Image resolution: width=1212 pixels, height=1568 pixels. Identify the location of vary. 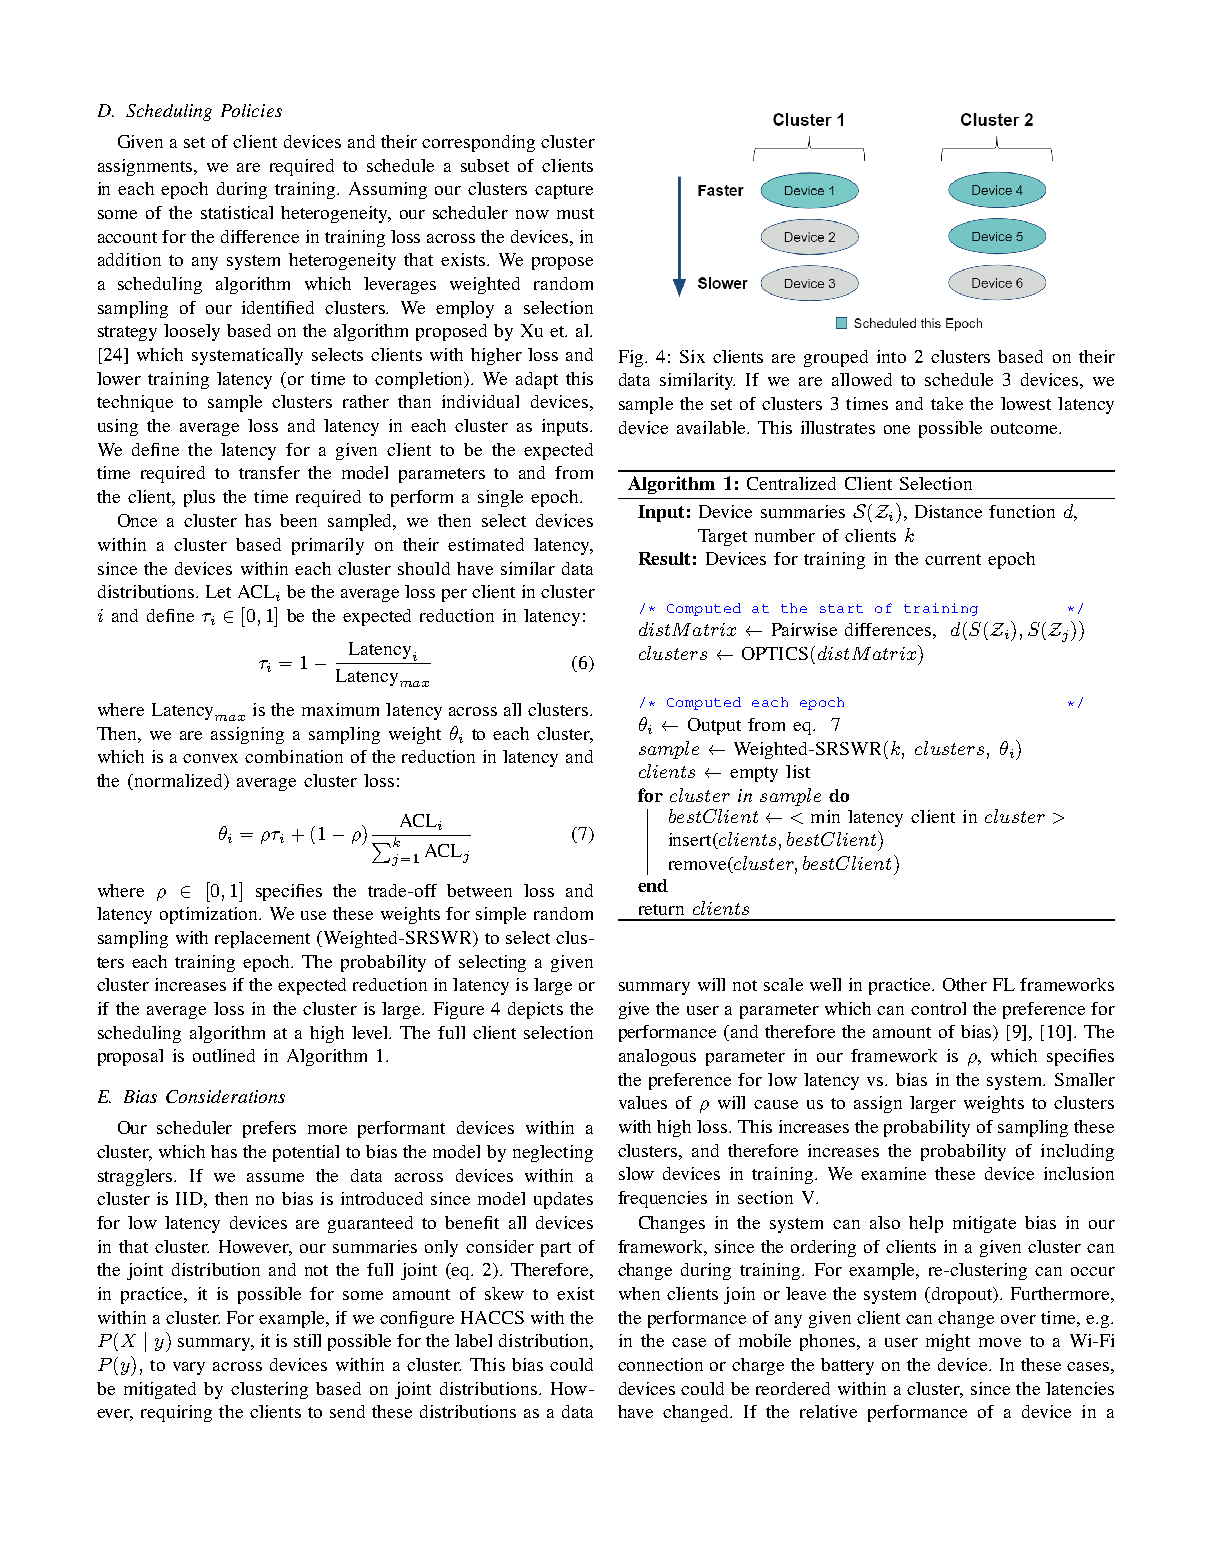
(189, 1368).
